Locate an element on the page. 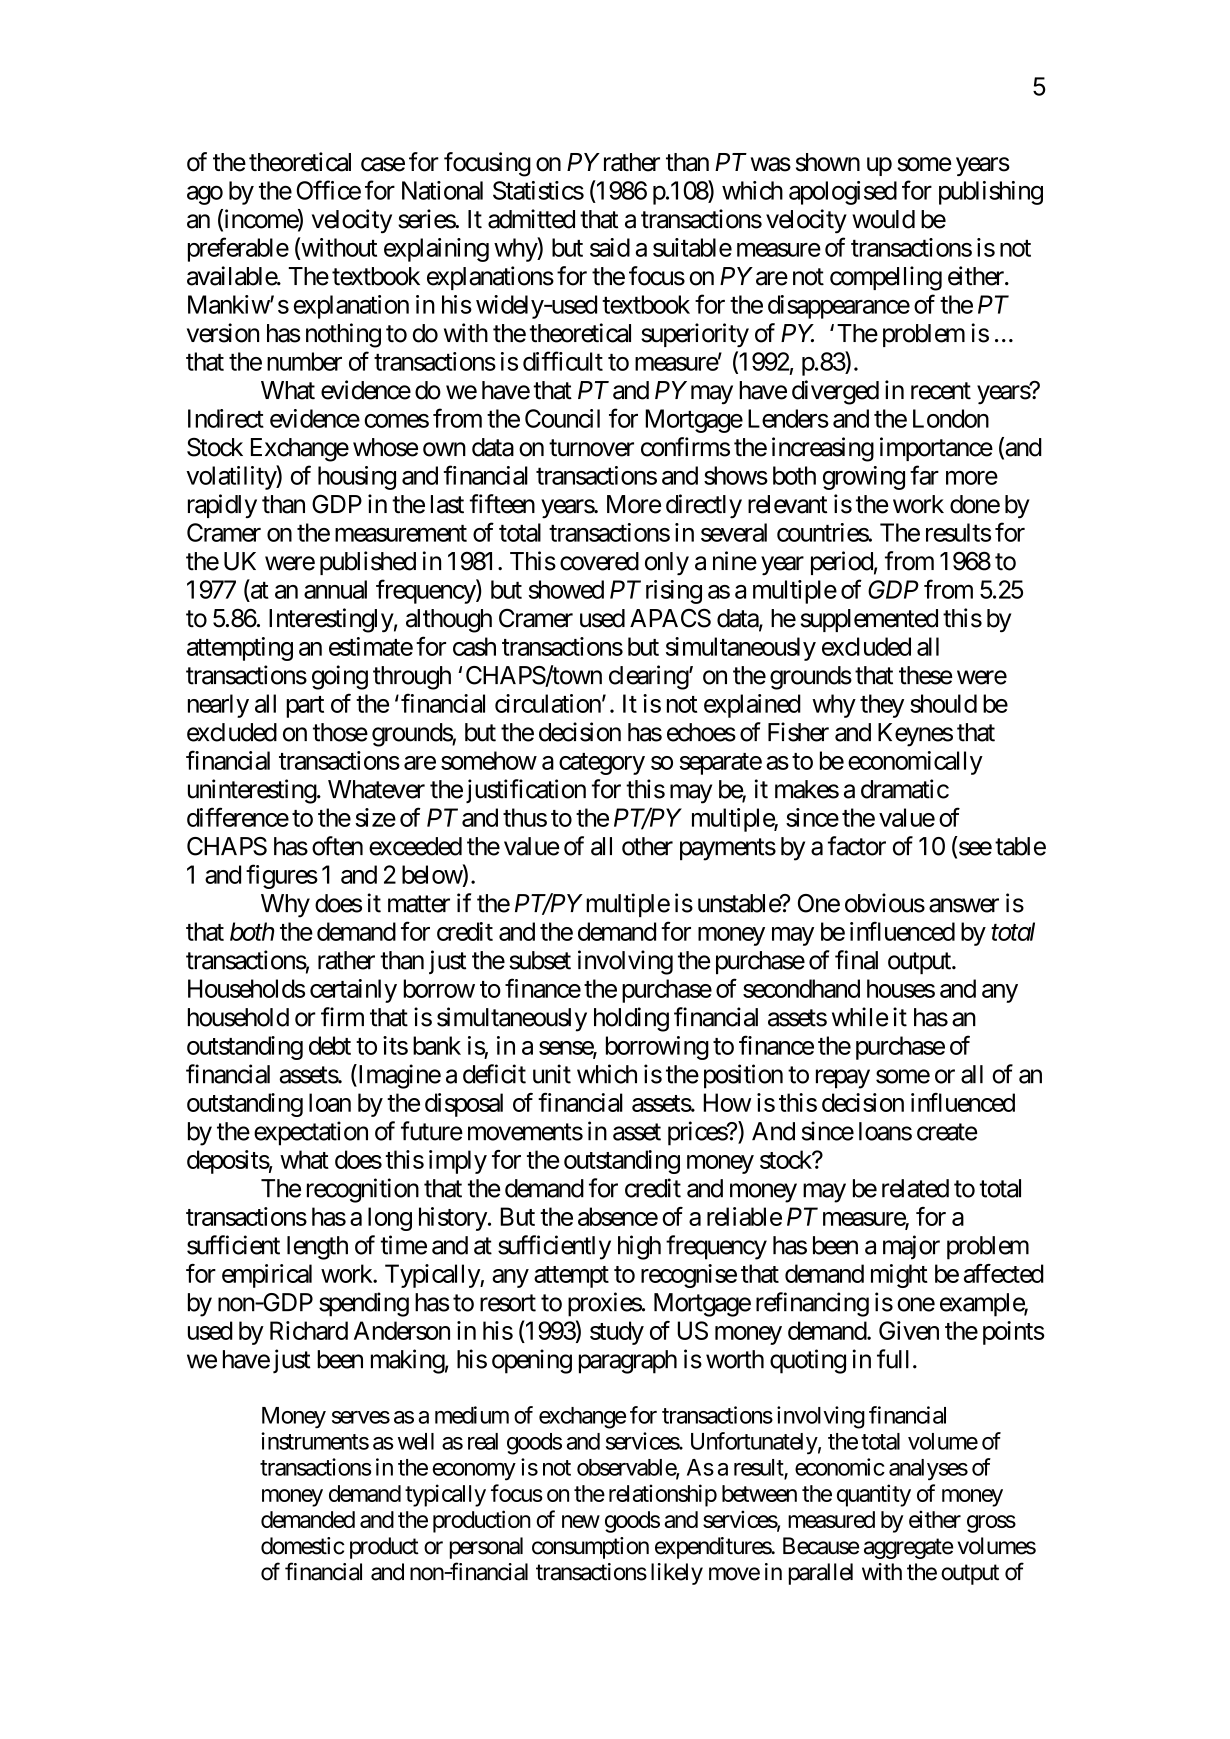 This image has width=1230, height=1739. well is located at coordinates (416, 1441).
